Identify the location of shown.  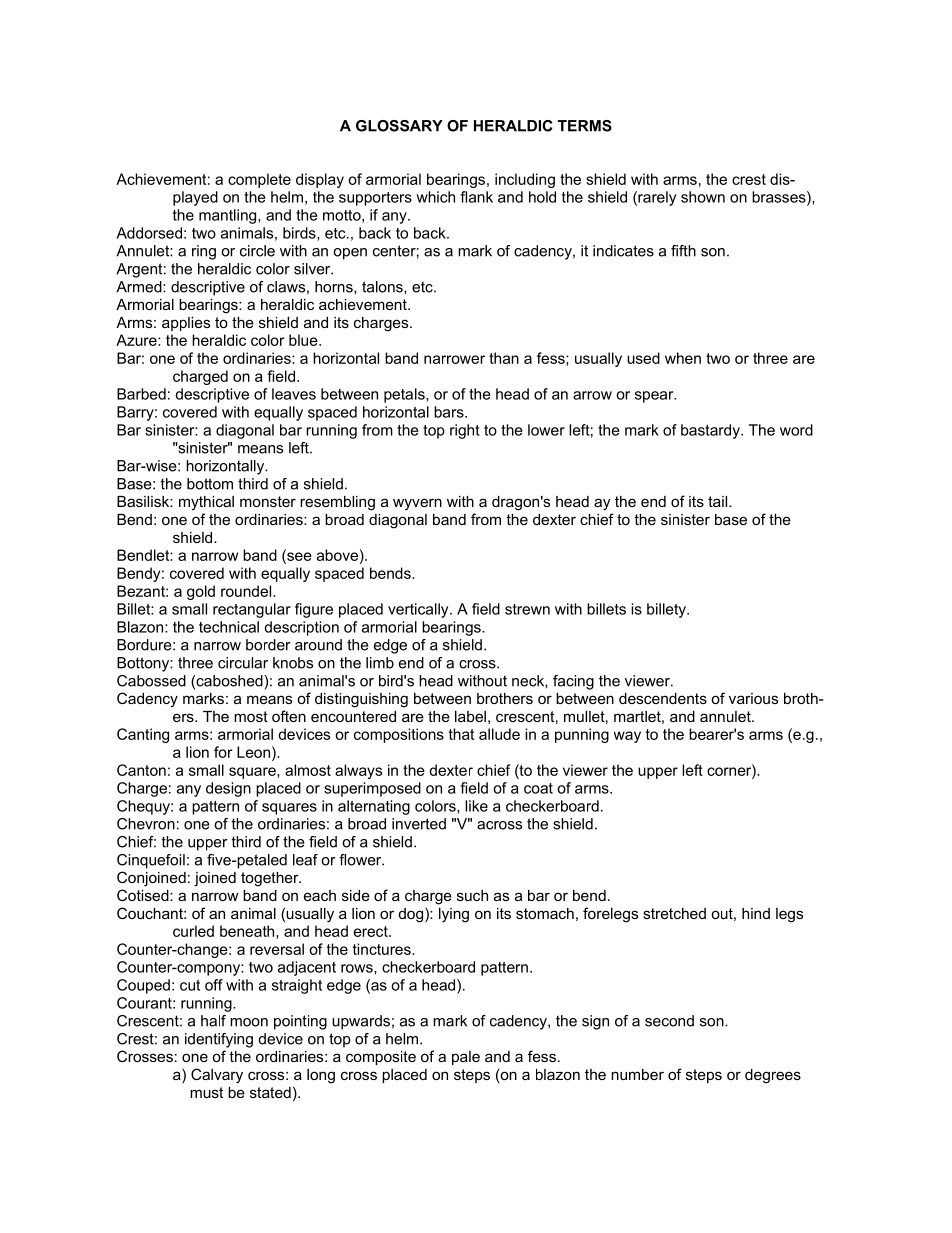
(703, 197).
